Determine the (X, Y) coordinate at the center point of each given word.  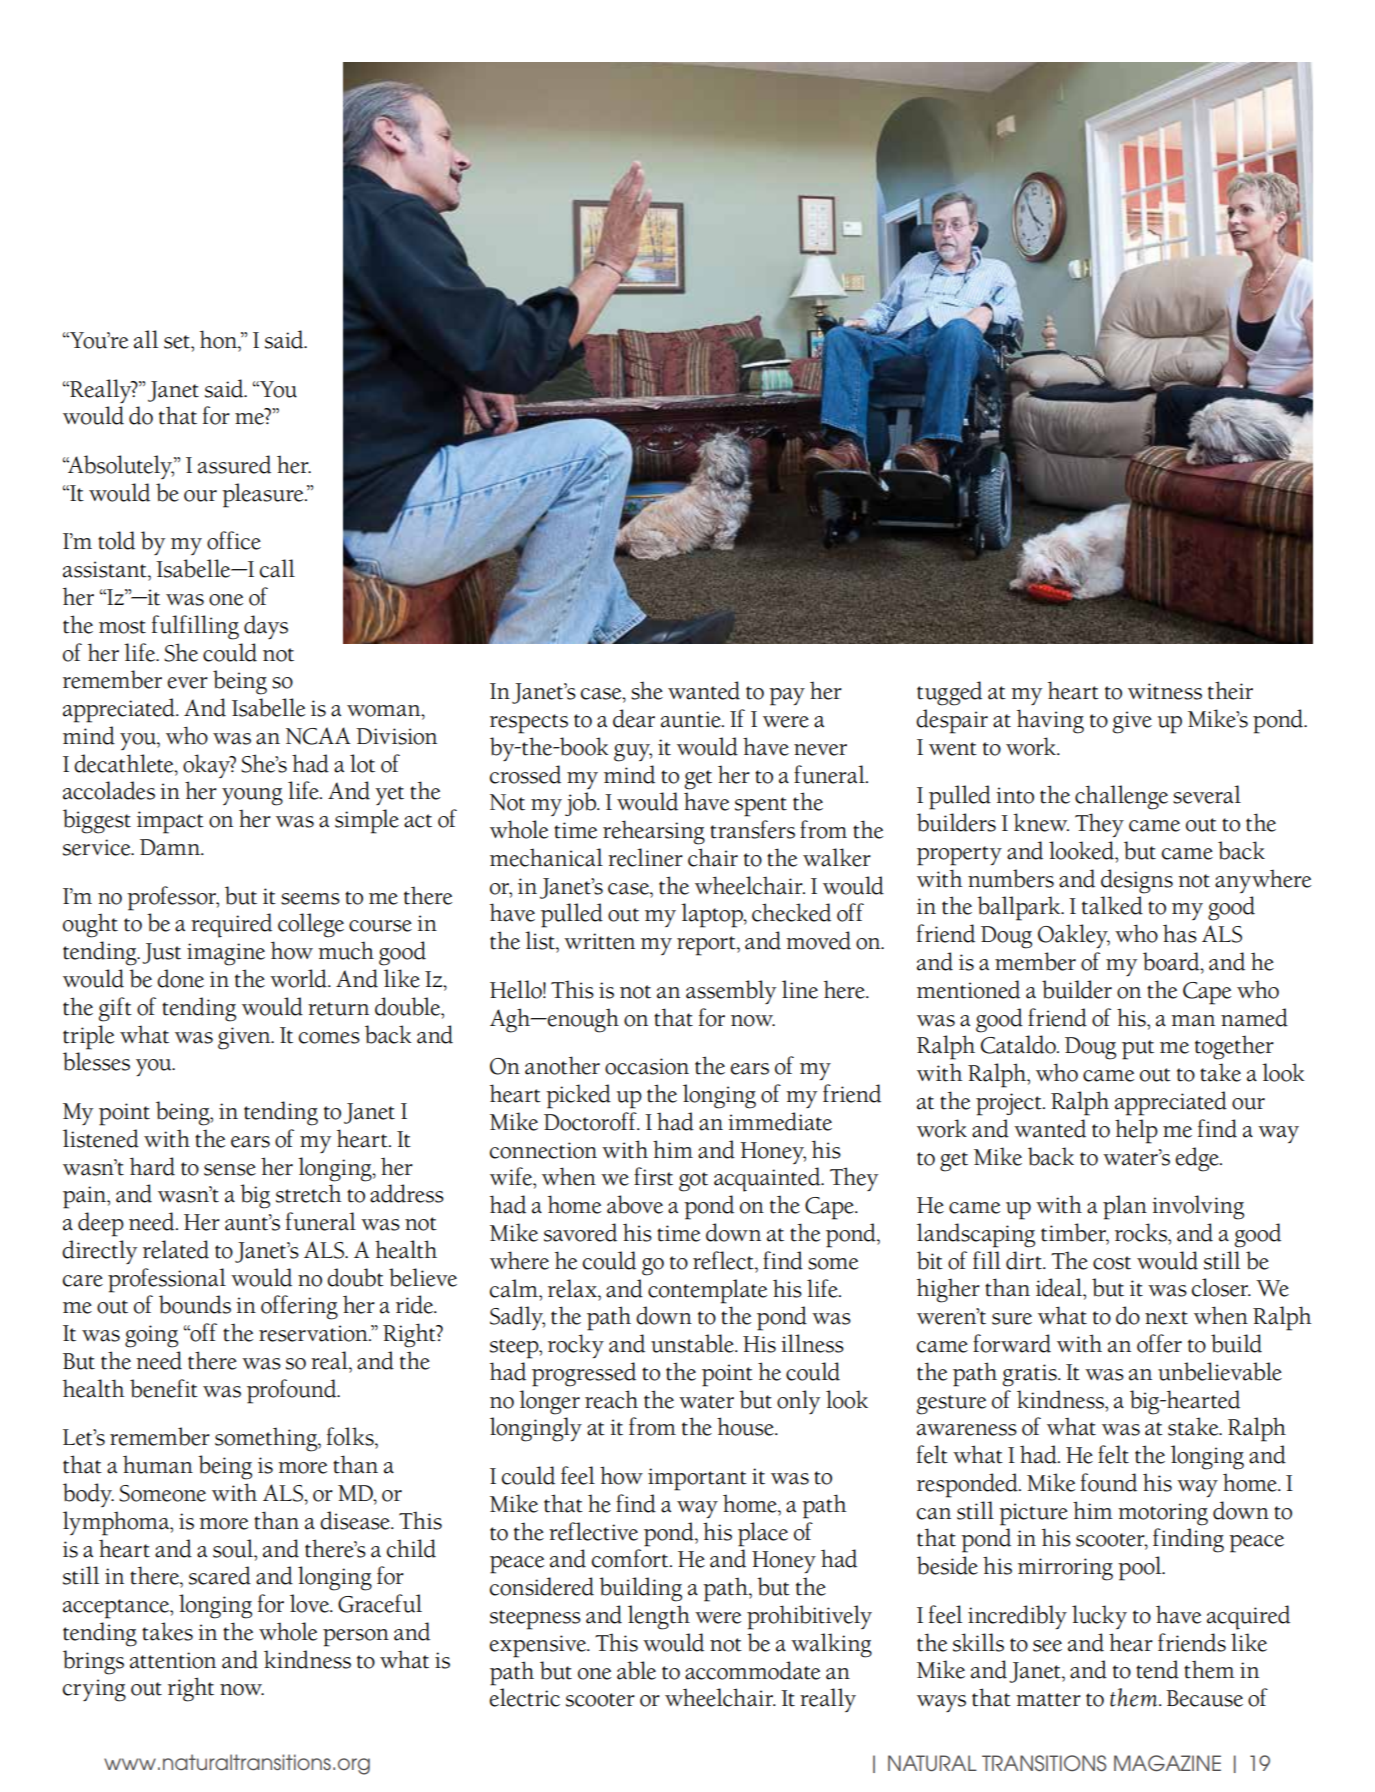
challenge (1121, 797)
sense (230, 1170)
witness (1165, 691)
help (1136, 1131)
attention (173, 1660)
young (252, 797)
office (234, 540)
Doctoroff (591, 1121)
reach (611, 1399)
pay (787, 697)
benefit (164, 1388)
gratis (1030, 1375)
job (582, 804)
